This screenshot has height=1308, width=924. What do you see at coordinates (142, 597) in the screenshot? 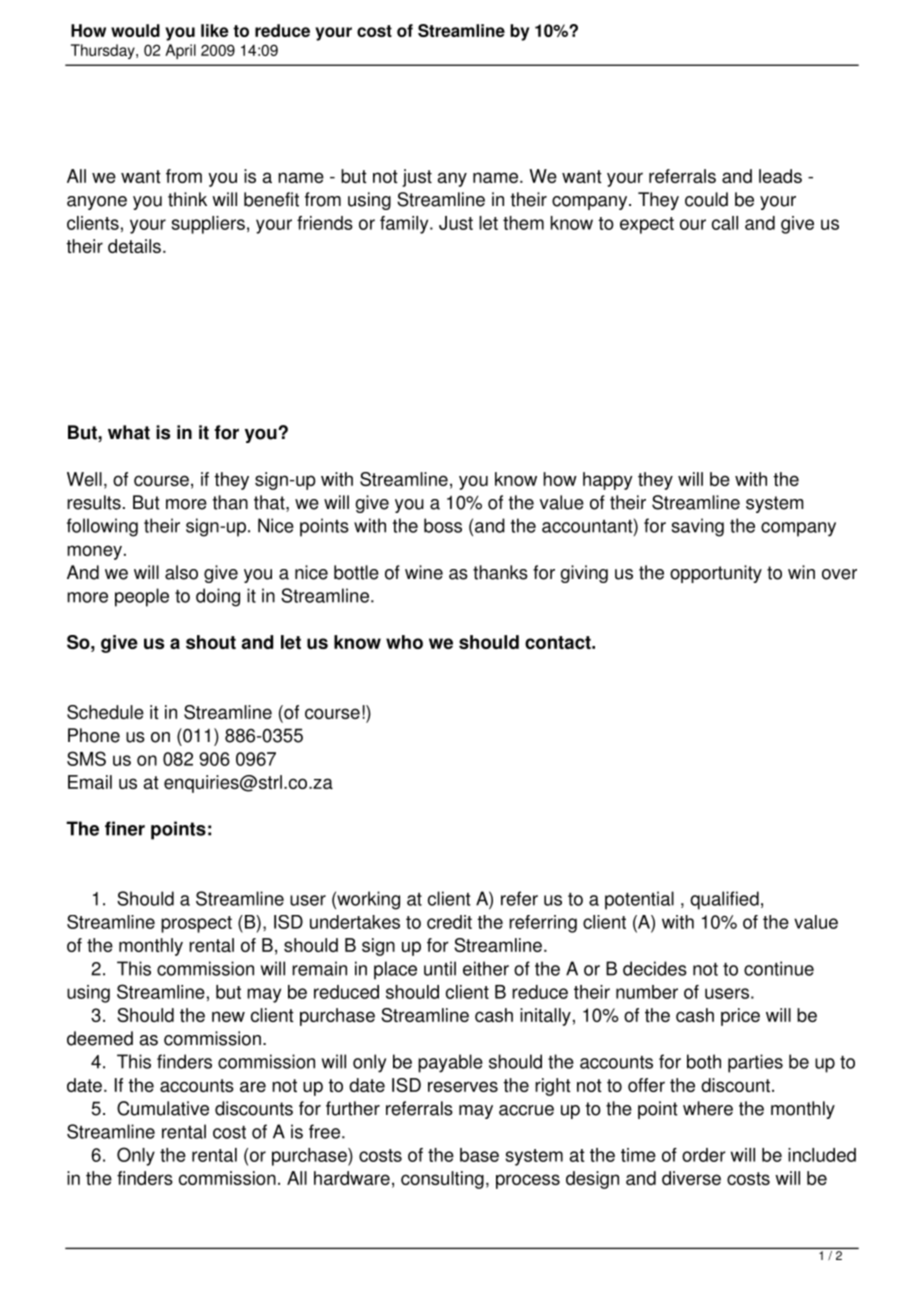
I see `people` at bounding box center [142, 597].
